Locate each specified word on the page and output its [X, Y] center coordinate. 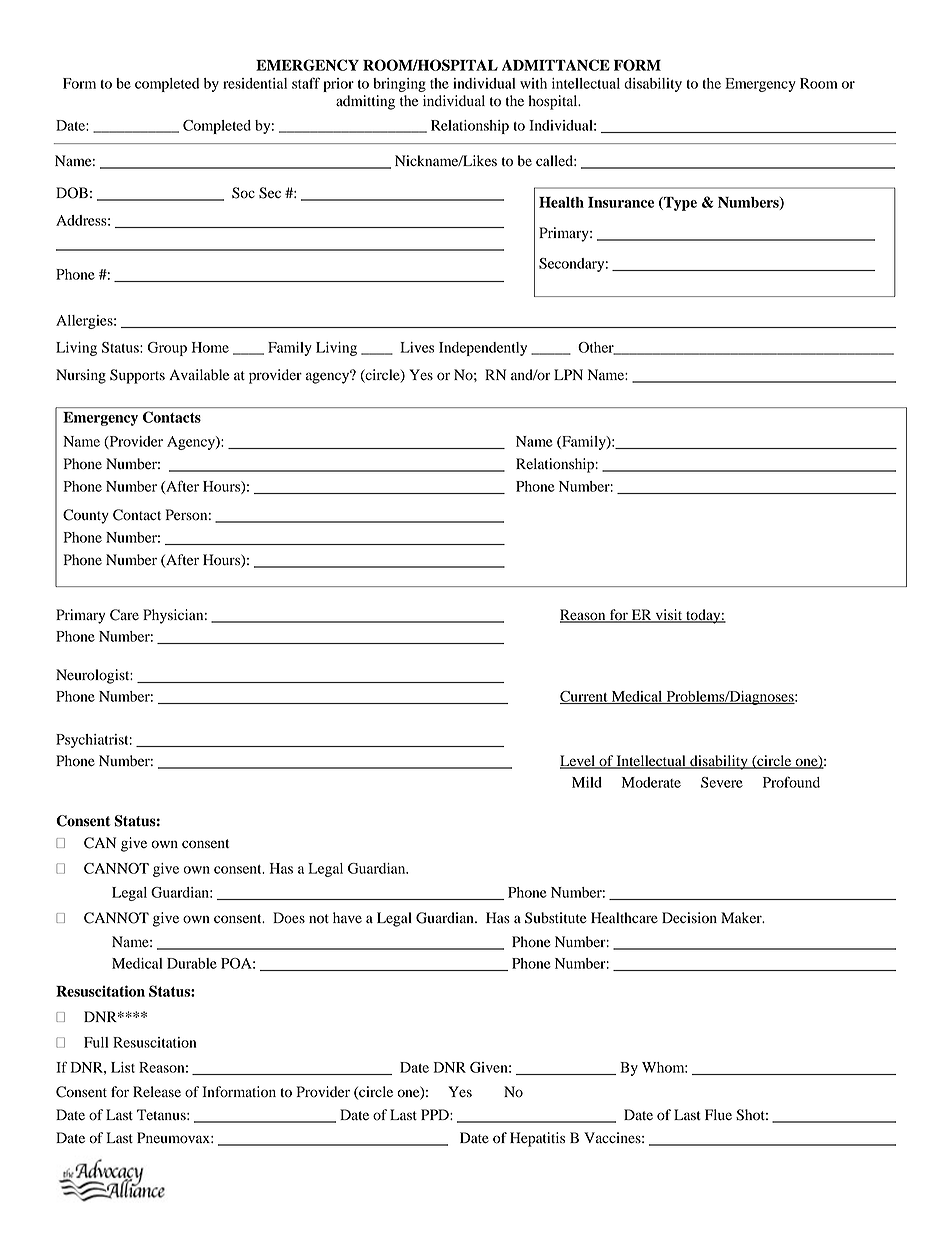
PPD [436, 1114]
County [86, 516]
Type [679, 204]
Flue [718, 1115]
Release [157, 1092]
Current [585, 697]
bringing [399, 85]
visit [669, 615]
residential [255, 83]
